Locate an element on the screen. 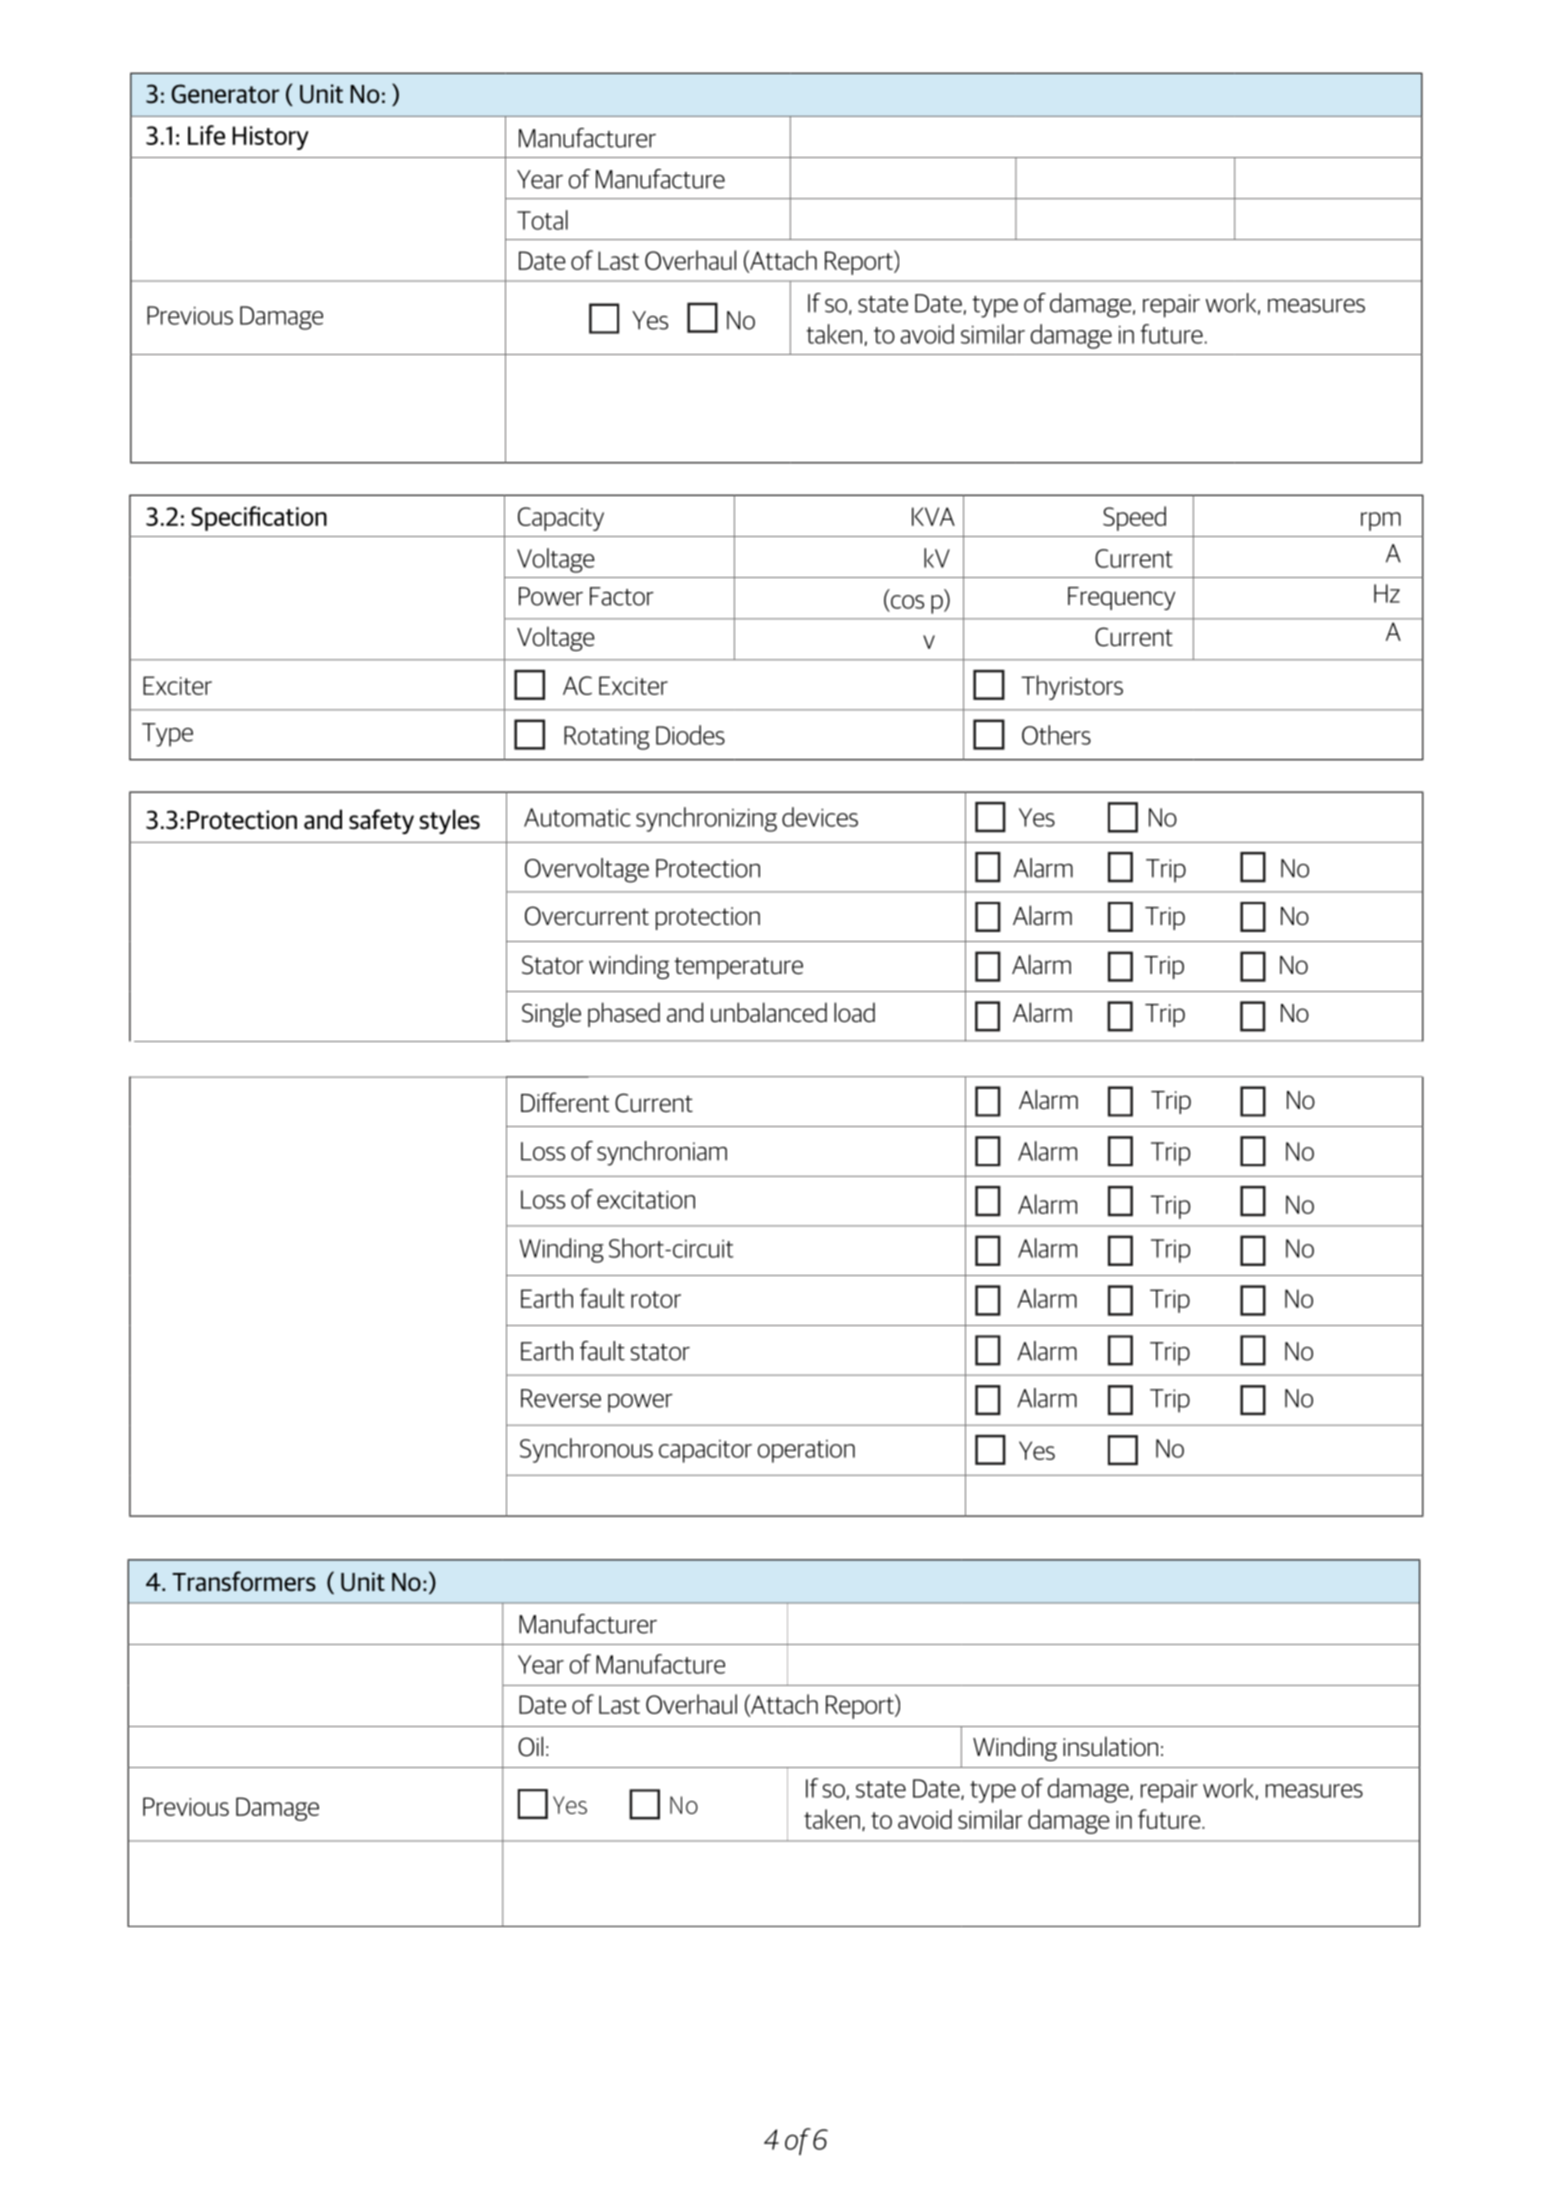 This screenshot has width=1551, height=2194. KVA is located at coordinates (933, 516).
